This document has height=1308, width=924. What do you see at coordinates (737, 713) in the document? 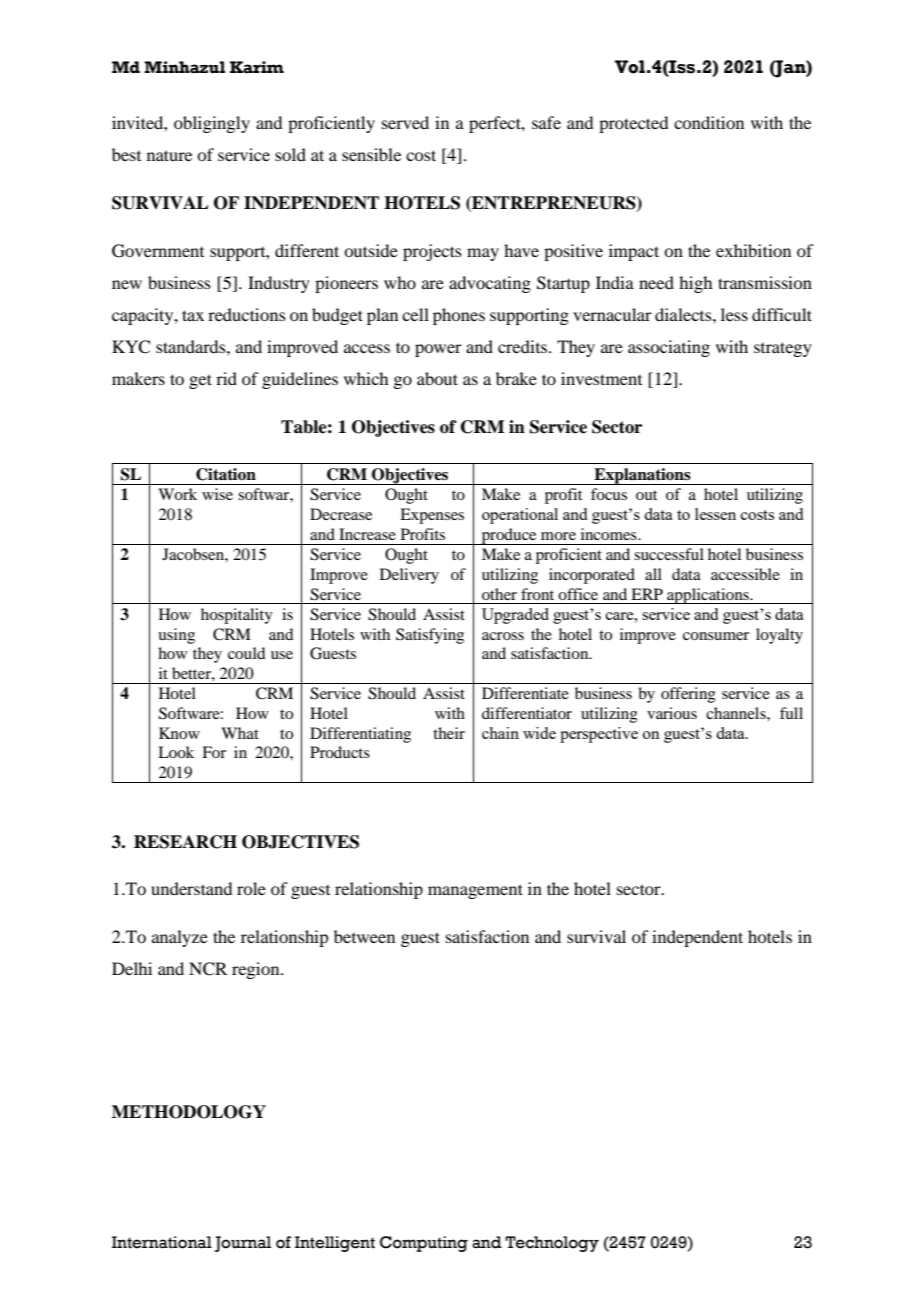
I see `channels` at bounding box center [737, 713].
